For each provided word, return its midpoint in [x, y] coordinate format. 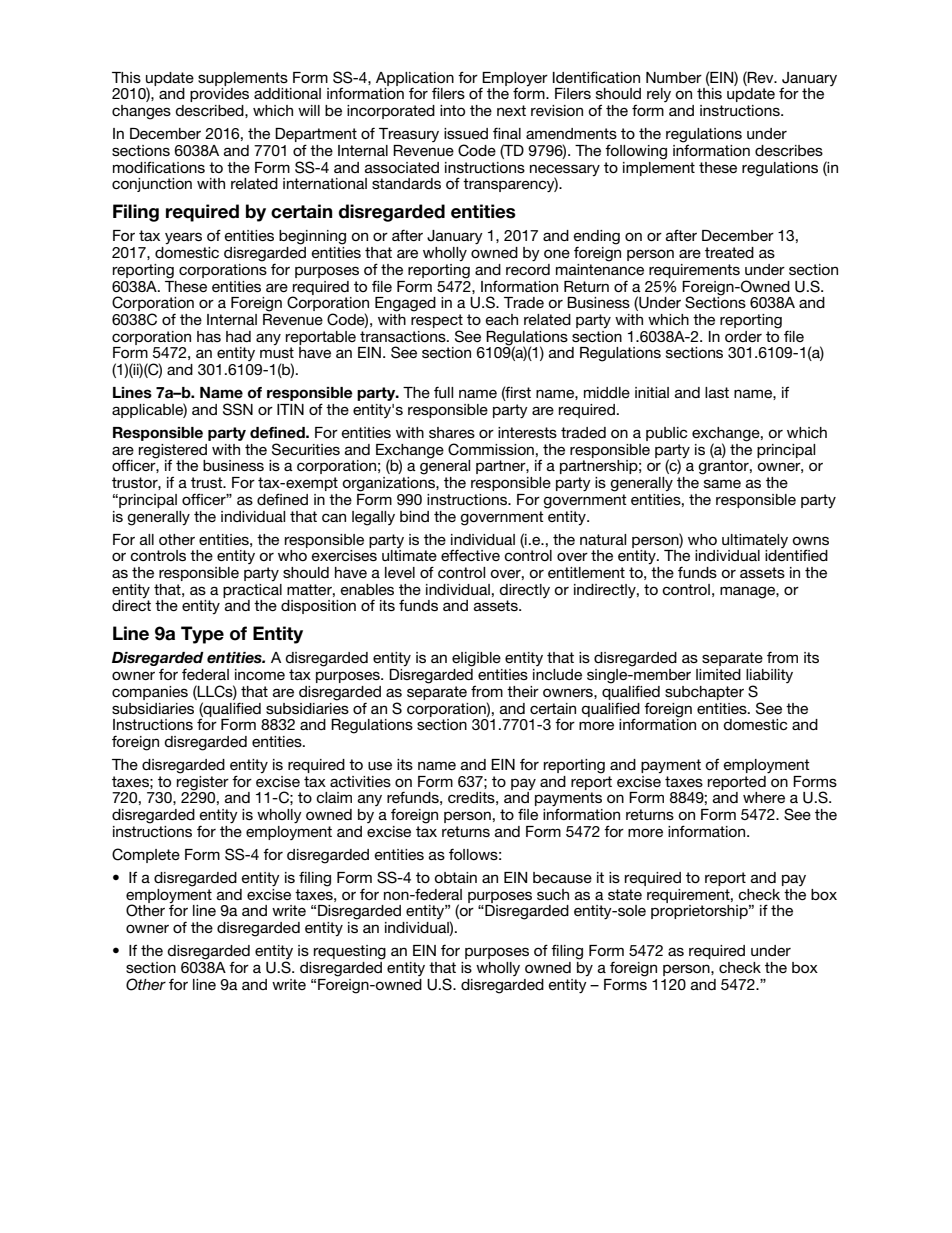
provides [219, 95]
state [625, 894]
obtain [456, 877]
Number [674, 77]
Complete [146, 855]
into [452, 110]
